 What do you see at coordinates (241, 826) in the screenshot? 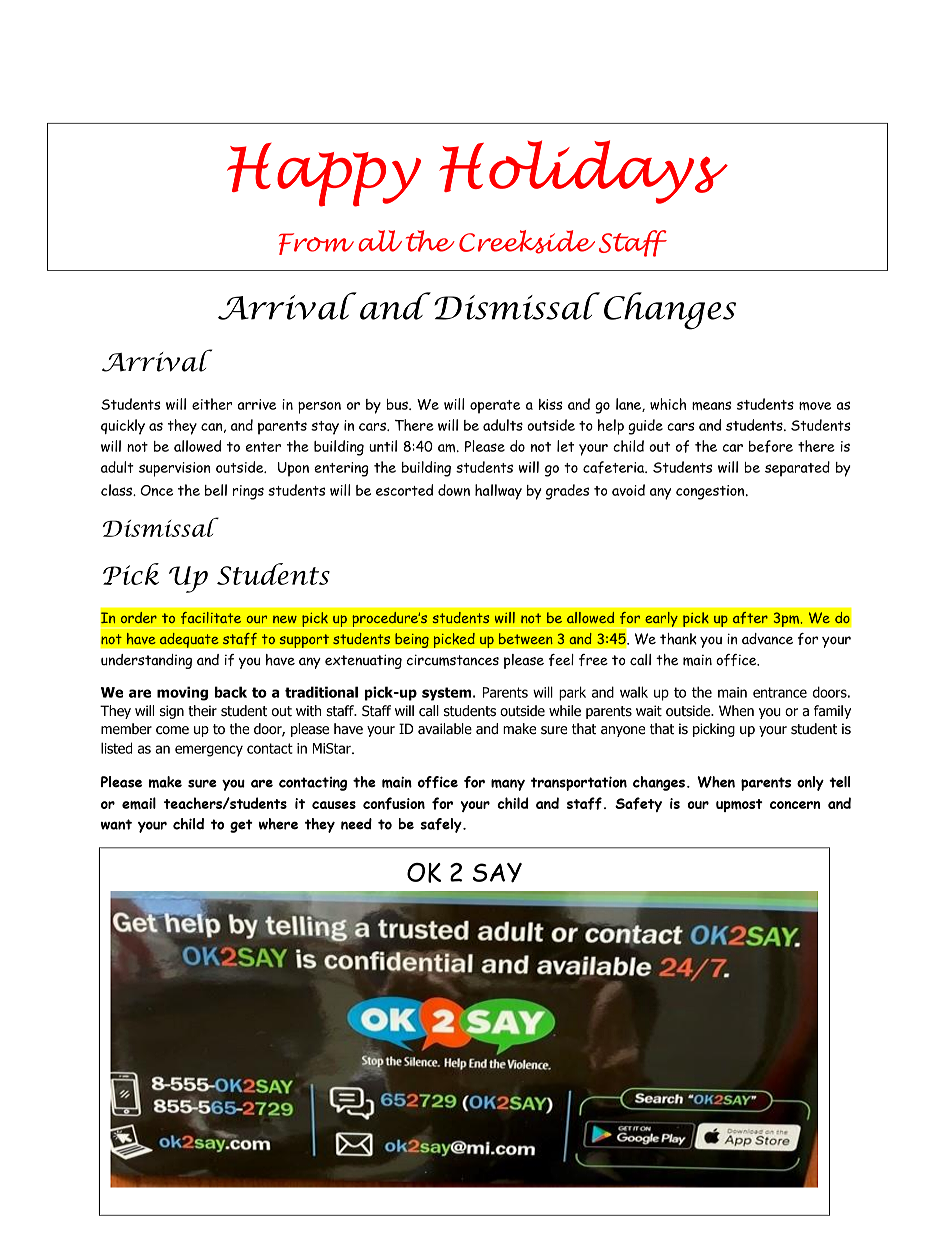
I see `get` at bounding box center [241, 826].
